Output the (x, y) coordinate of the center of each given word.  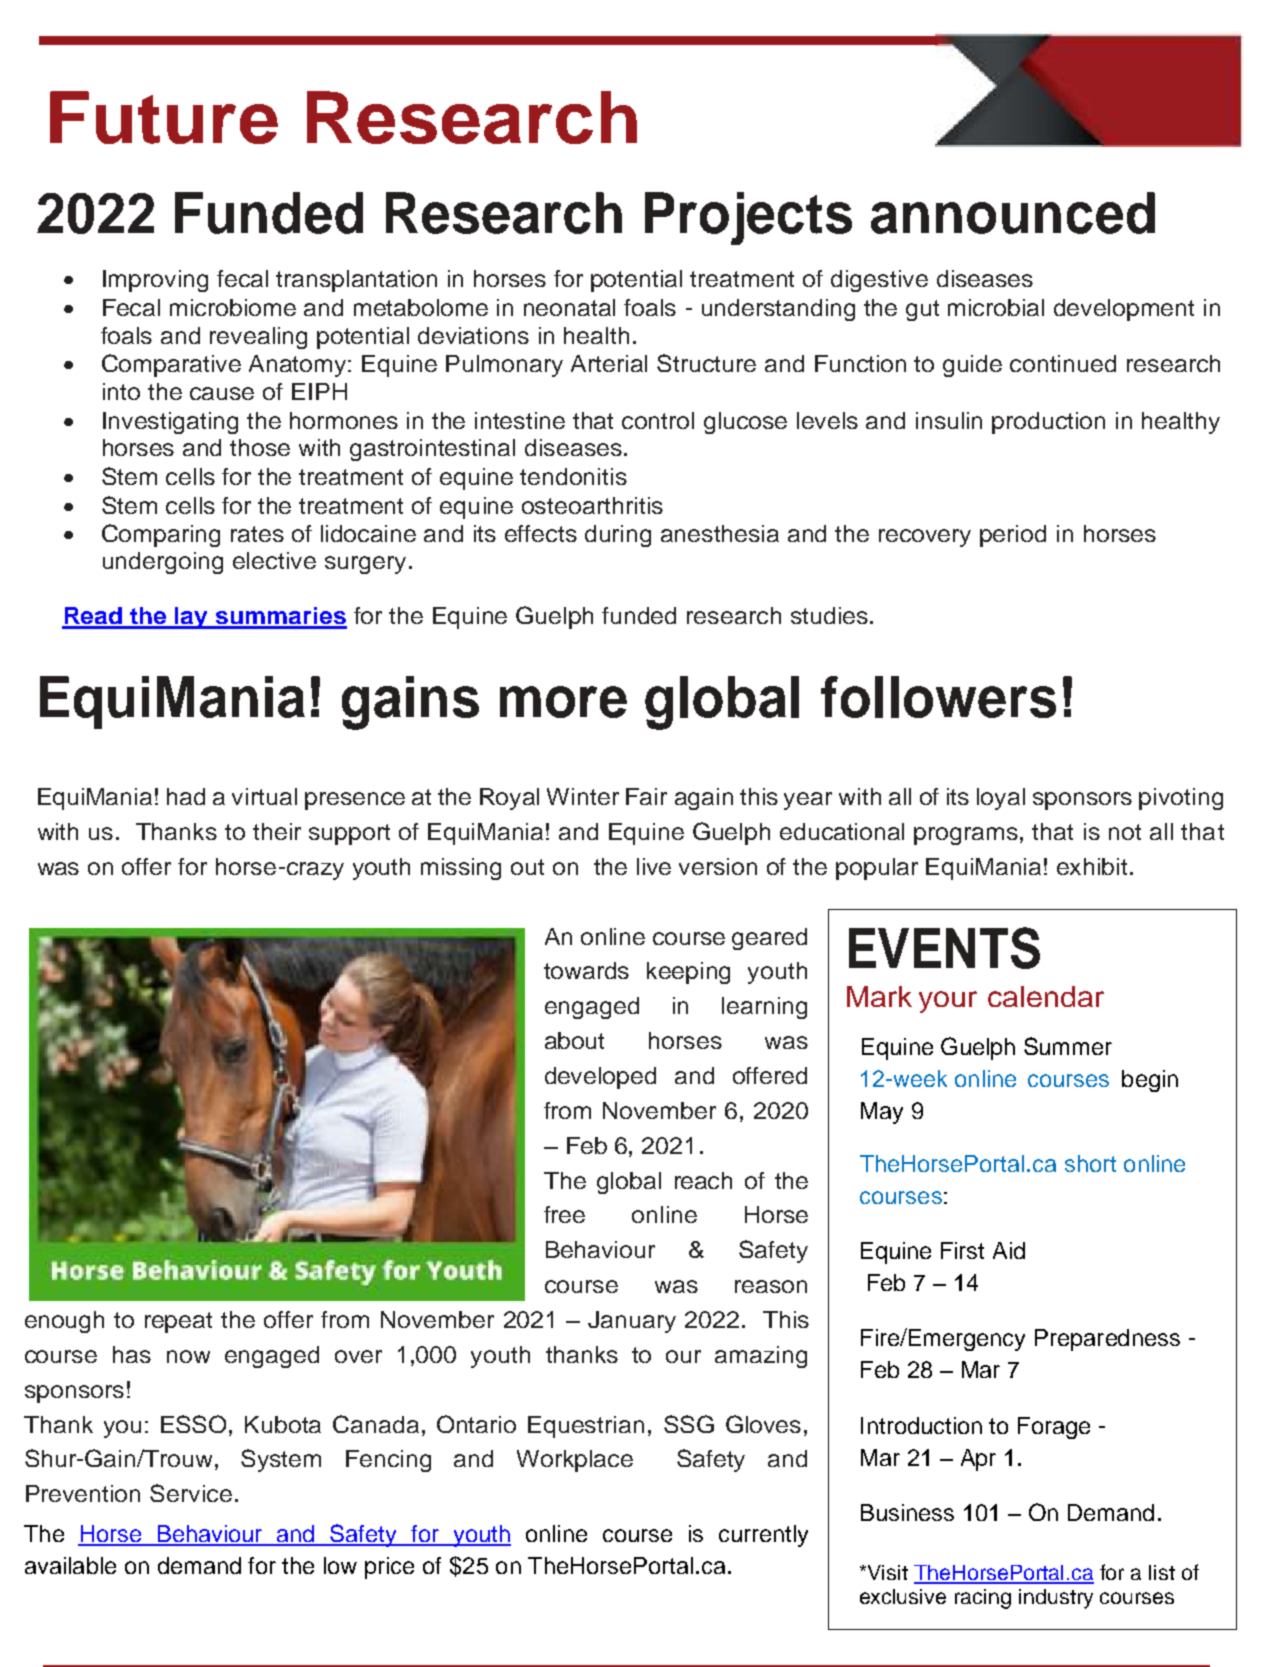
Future (164, 117)
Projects (748, 218)
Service (191, 1493)
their (277, 831)
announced (1013, 213)
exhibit (1094, 866)
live (654, 866)
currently (763, 1536)
